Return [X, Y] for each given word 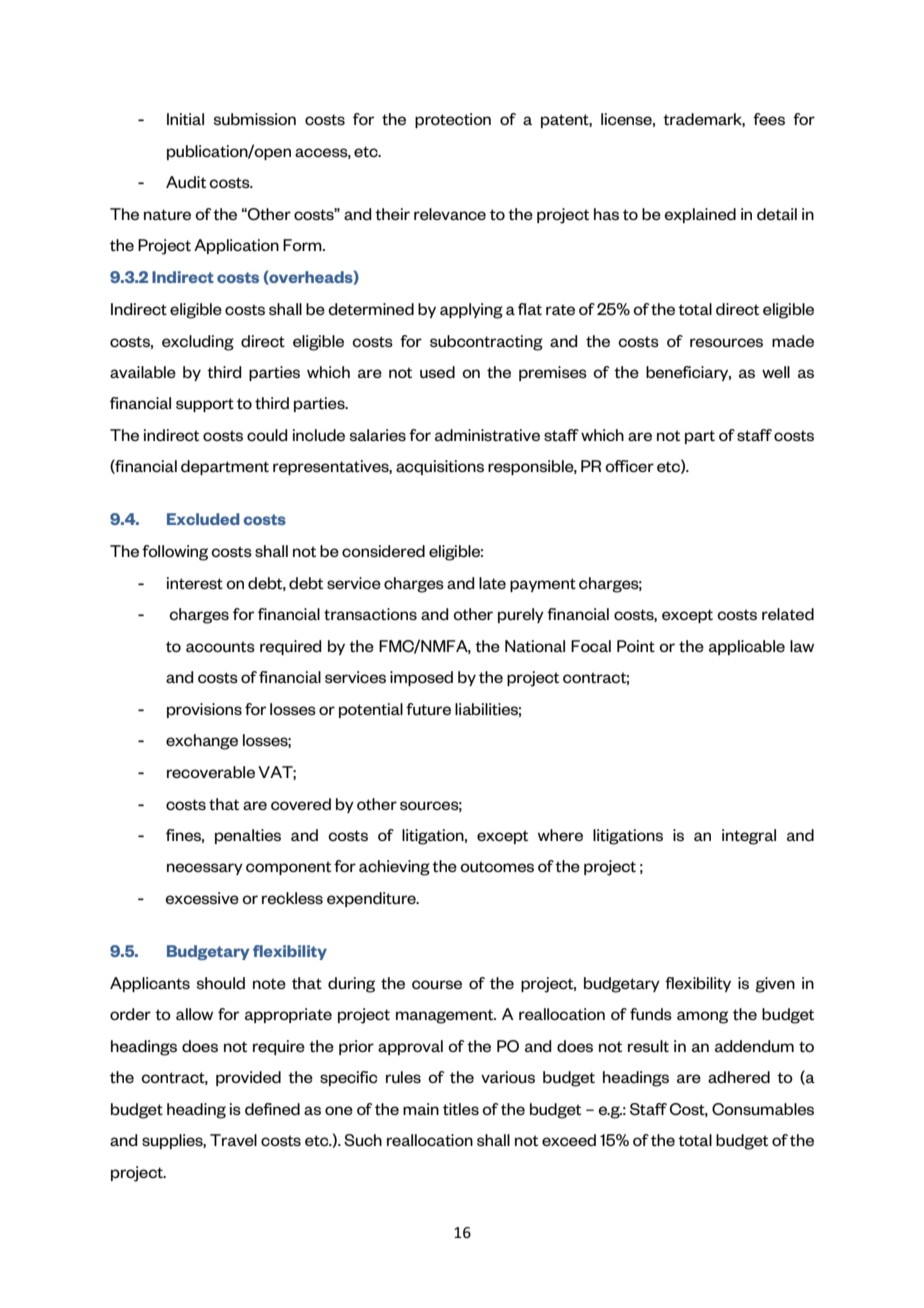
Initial [185, 119]
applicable [747, 647]
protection [453, 120]
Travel [233, 1140]
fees [769, 119]
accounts [220, 647]
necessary [205, 869]
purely [521, 615]
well [776, 372]
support [205, 405]
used [437, 372]
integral [749, 837]
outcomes [497, 867]
